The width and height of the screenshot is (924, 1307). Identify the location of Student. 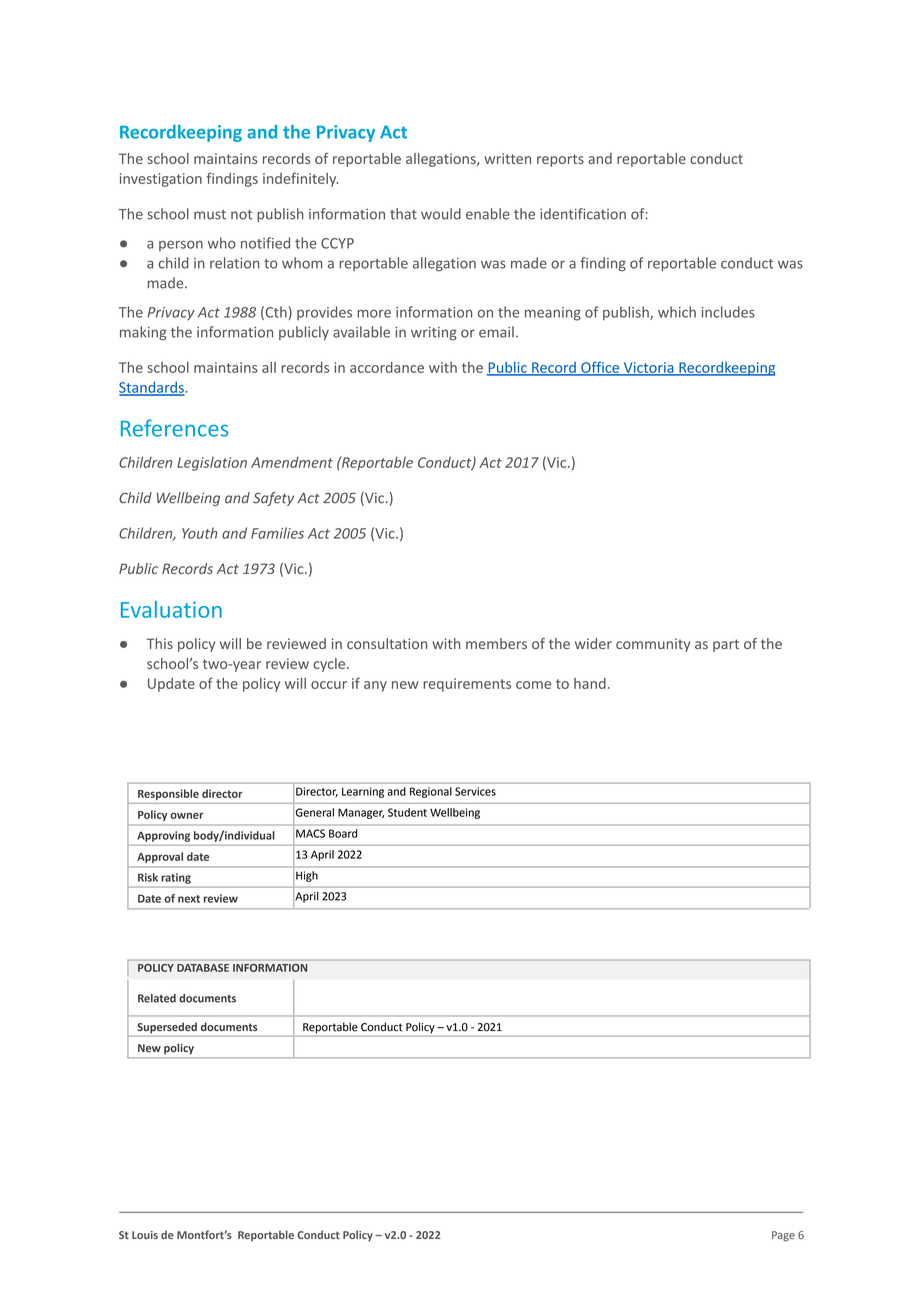
(407, 812).
